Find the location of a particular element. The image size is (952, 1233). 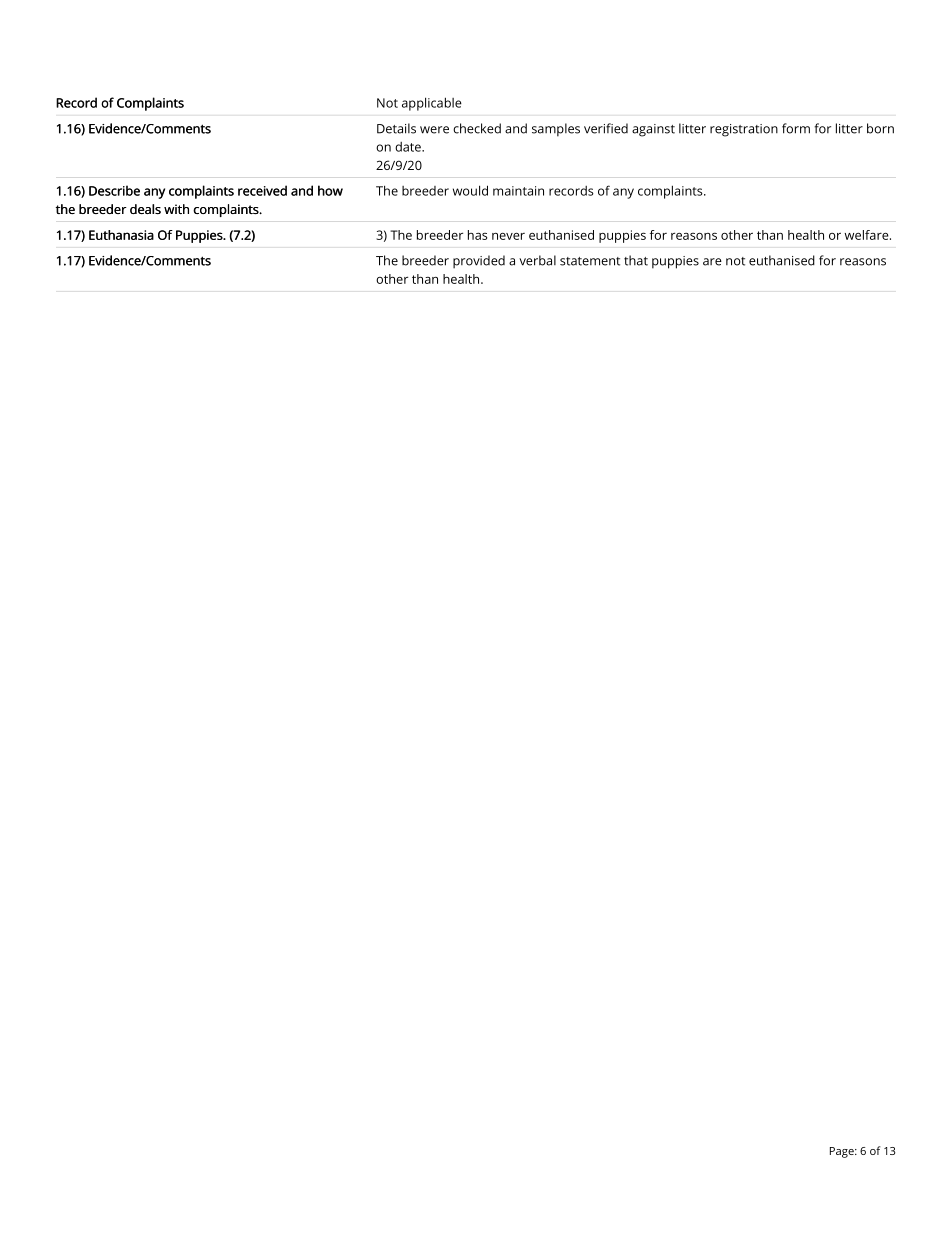

verbal is located at coordinates (537, 260).
